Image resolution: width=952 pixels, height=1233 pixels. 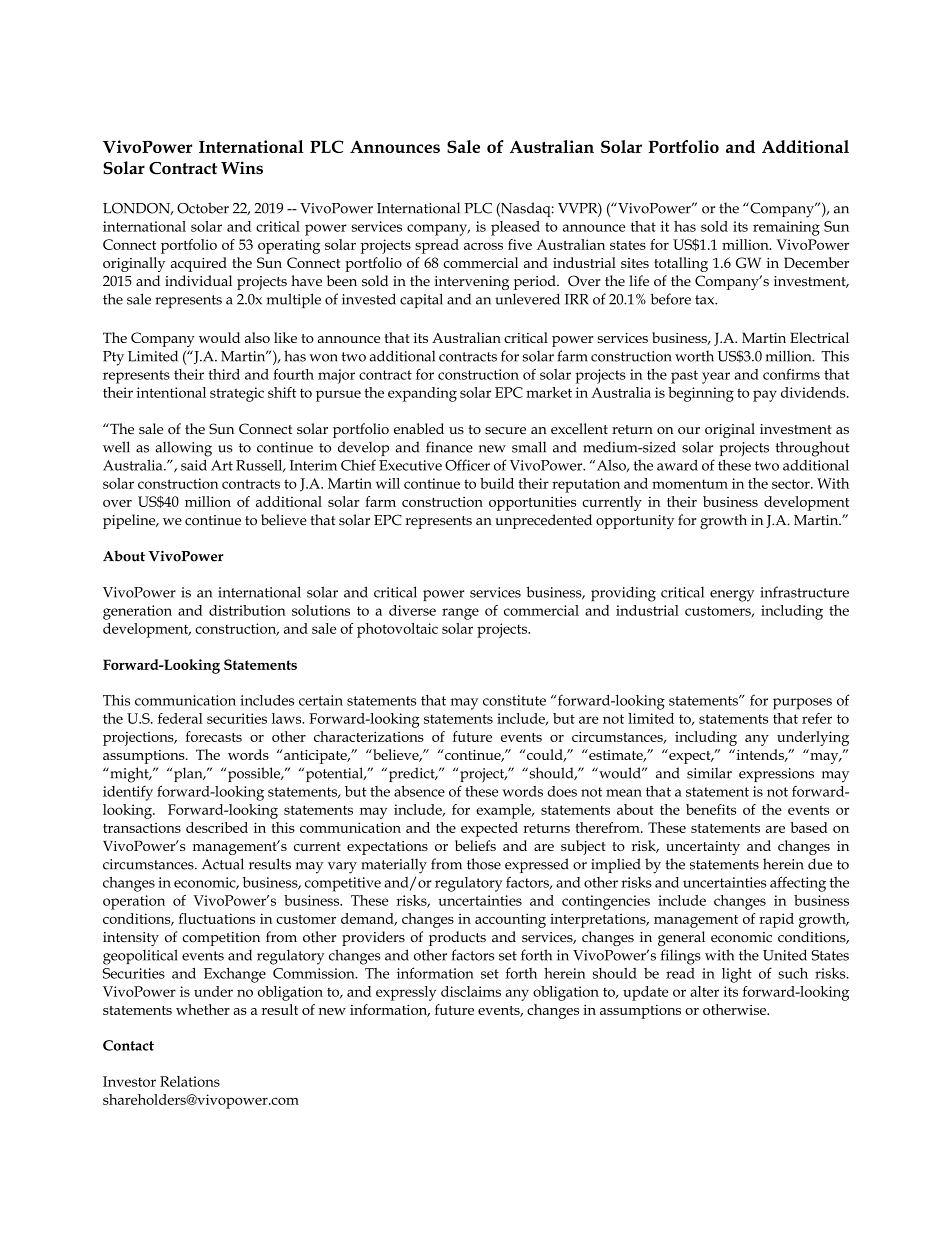 I want to click on said, so click(x=194, y=465).
